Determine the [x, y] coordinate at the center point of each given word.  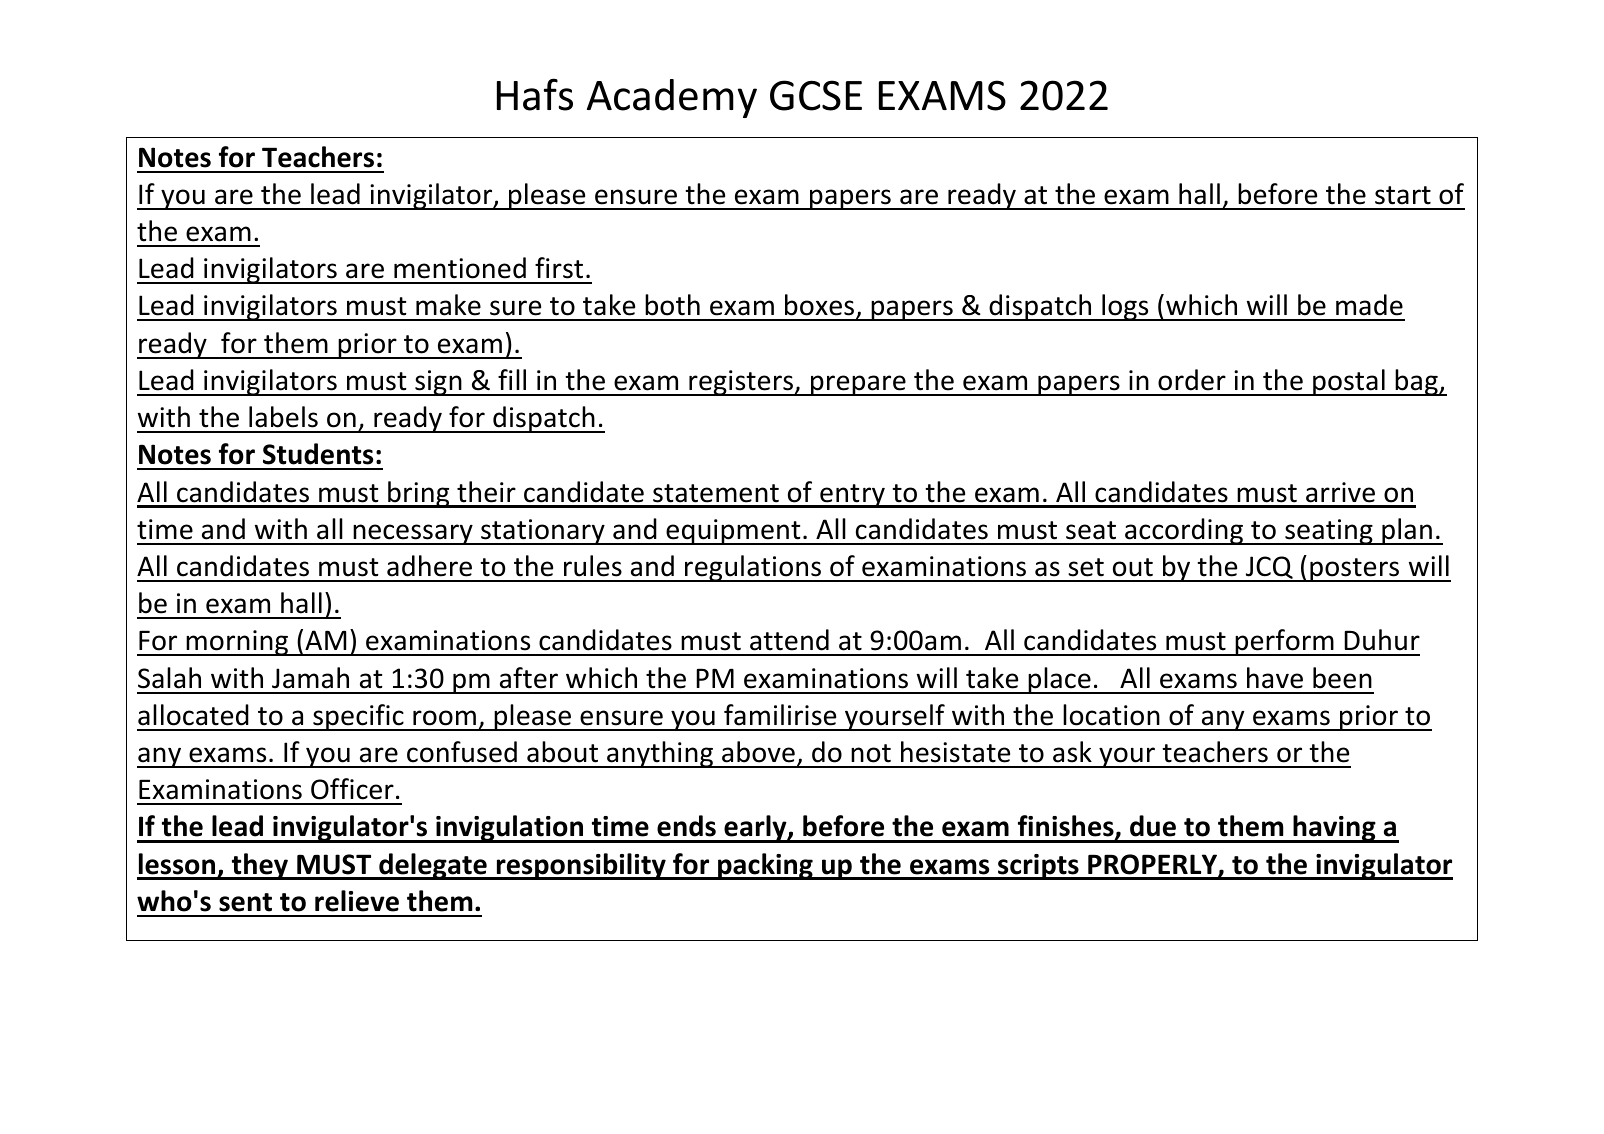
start [1403, 195]
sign [438, 383]
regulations [753, 568]
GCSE [816, 95]
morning [238, 643]
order [1192, 380]
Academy [672, 98]
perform [1284, 642]
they [260, 866]
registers [741, 383]
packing [765, 866]
